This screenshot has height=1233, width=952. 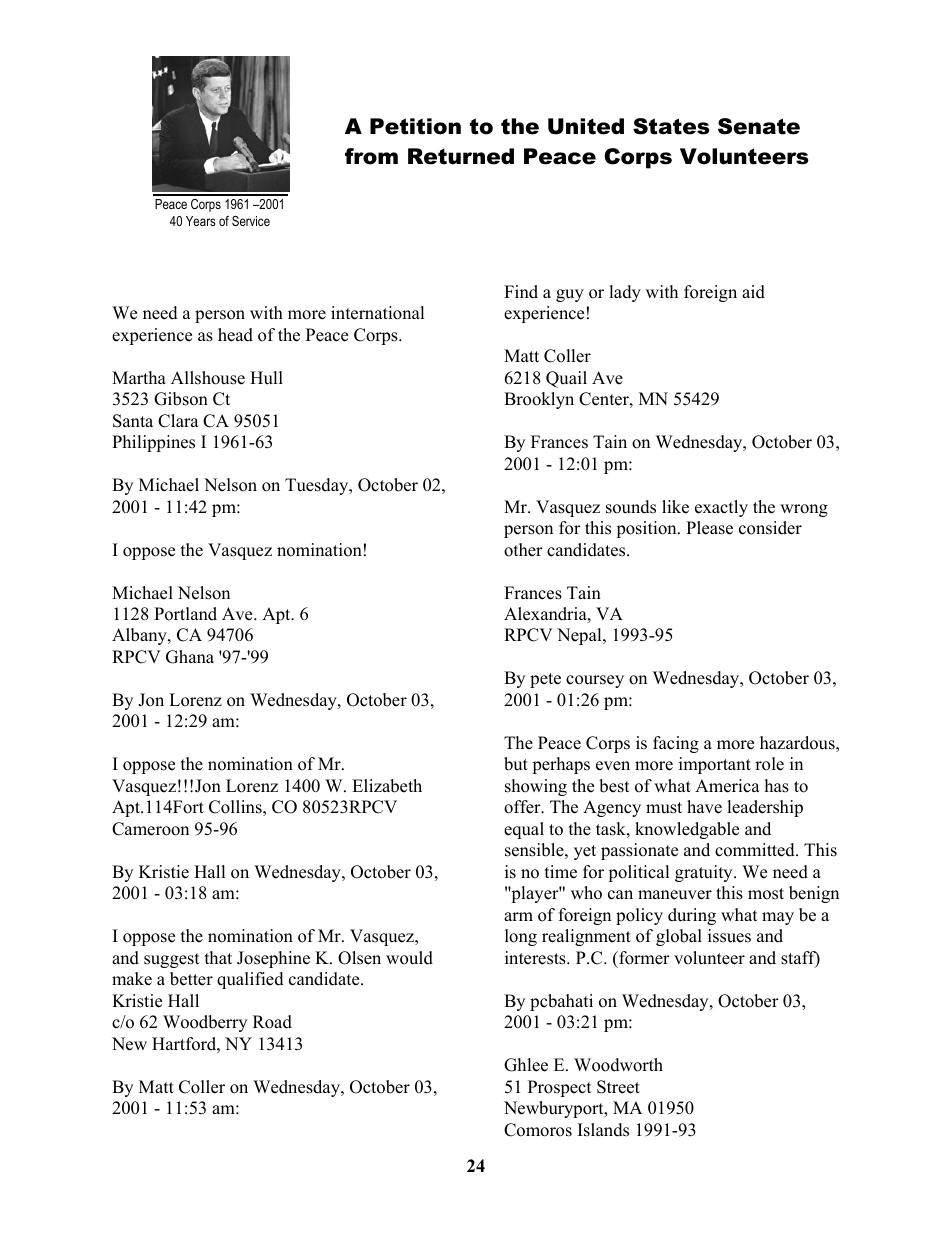 What do you see at coordinates (759, 126) in the screenshot?
I see `Senate` at bounding box center [759, 126].
